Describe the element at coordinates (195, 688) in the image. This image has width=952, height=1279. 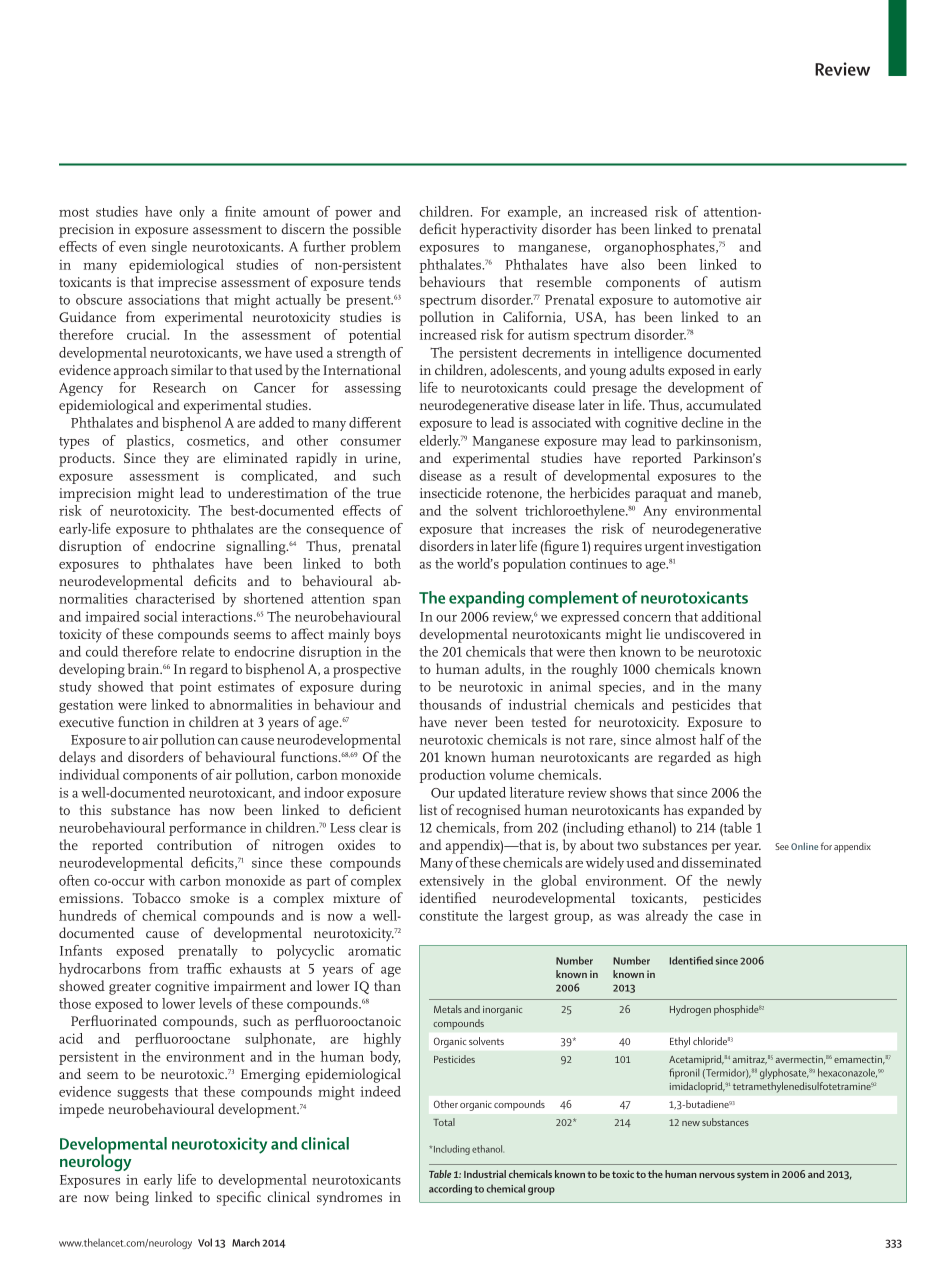
I see `point` at that location.
